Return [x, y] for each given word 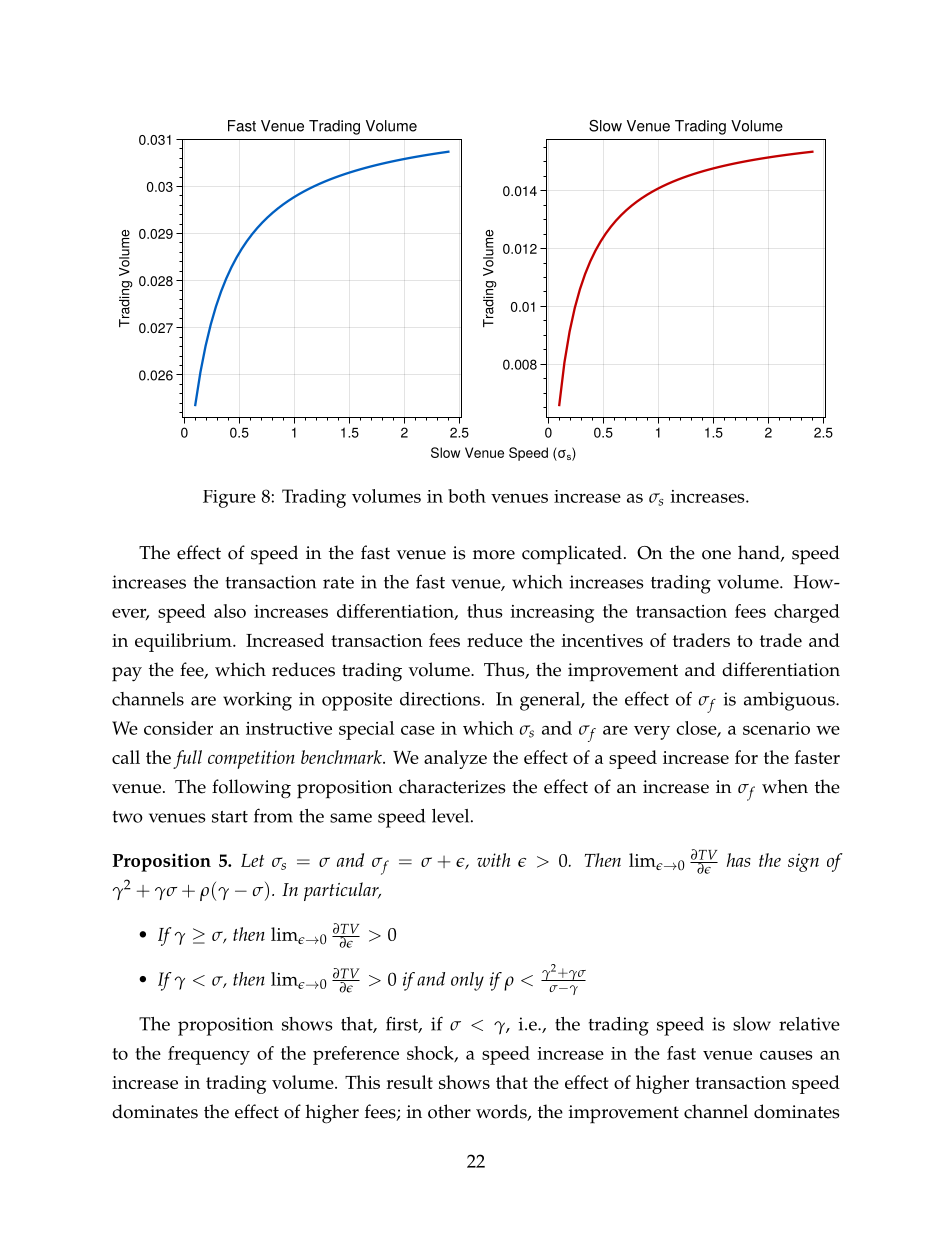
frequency [209, 1055]
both [467, 496]
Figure [229, 499]
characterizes [452, 786]
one [716, 555]
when [785, 786]
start [230, 817]
